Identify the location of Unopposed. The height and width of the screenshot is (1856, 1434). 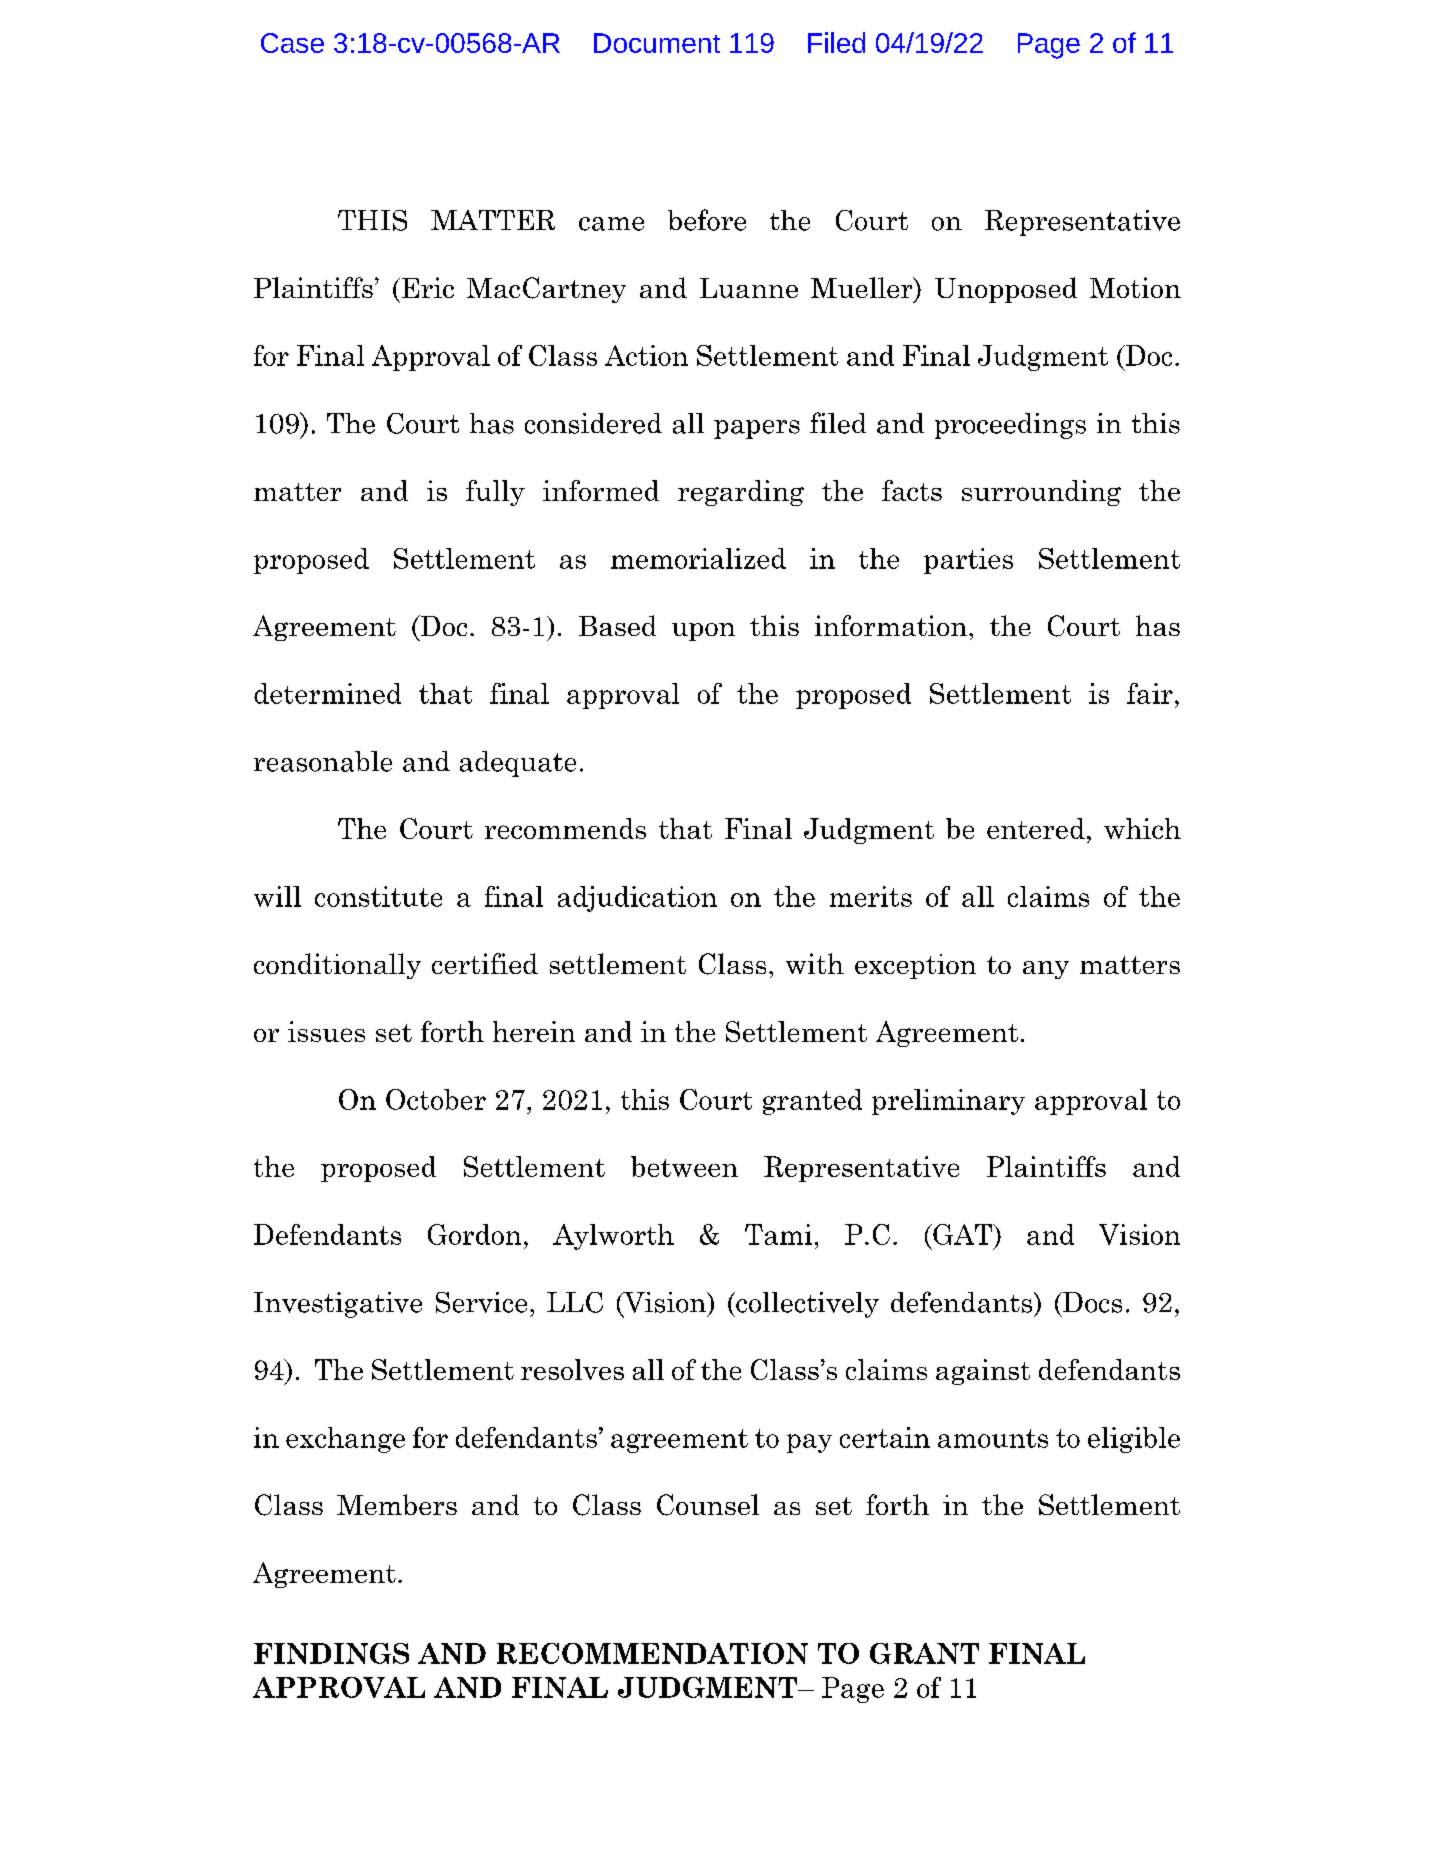
(1006, 290).
